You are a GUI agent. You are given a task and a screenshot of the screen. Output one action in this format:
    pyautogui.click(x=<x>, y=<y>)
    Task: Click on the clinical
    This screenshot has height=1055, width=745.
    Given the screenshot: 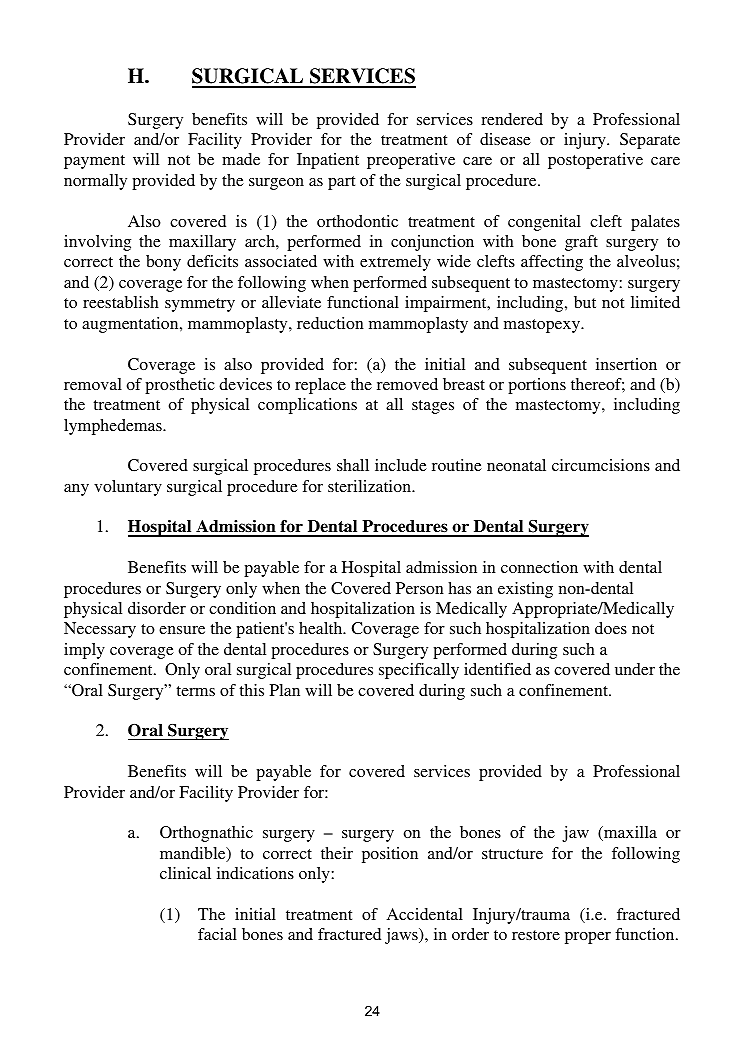 What is the action you would take?
    pyautogui.click(x=185, y=873)
